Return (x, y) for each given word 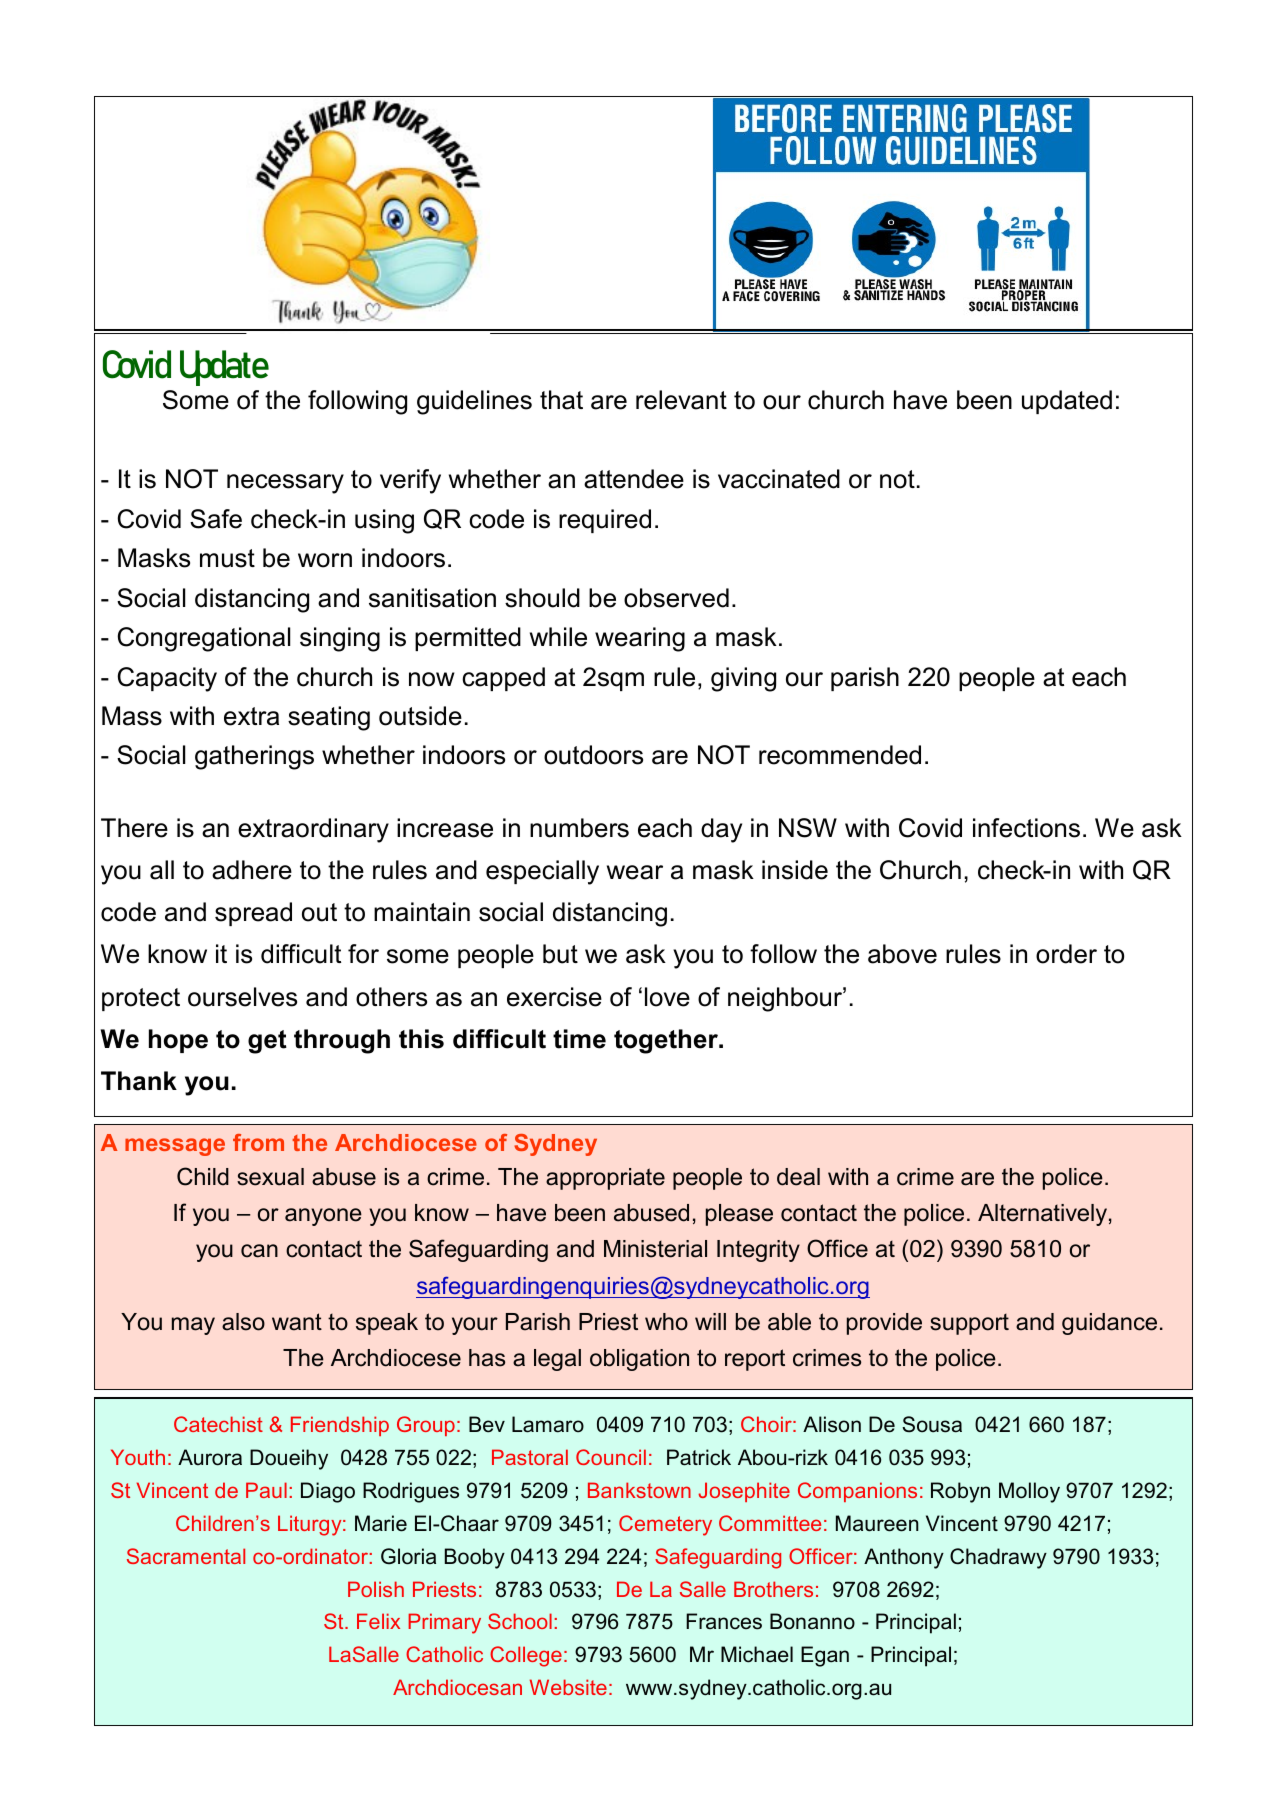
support (969, 1324)
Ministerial (655, 1249)
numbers (579, 828)
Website (568, 1687)
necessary (285, 484)
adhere (252, 870)
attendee (634, 479)
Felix (378, 1621)
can (259, 1251)
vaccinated (779, 479)
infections (1026, 828)
